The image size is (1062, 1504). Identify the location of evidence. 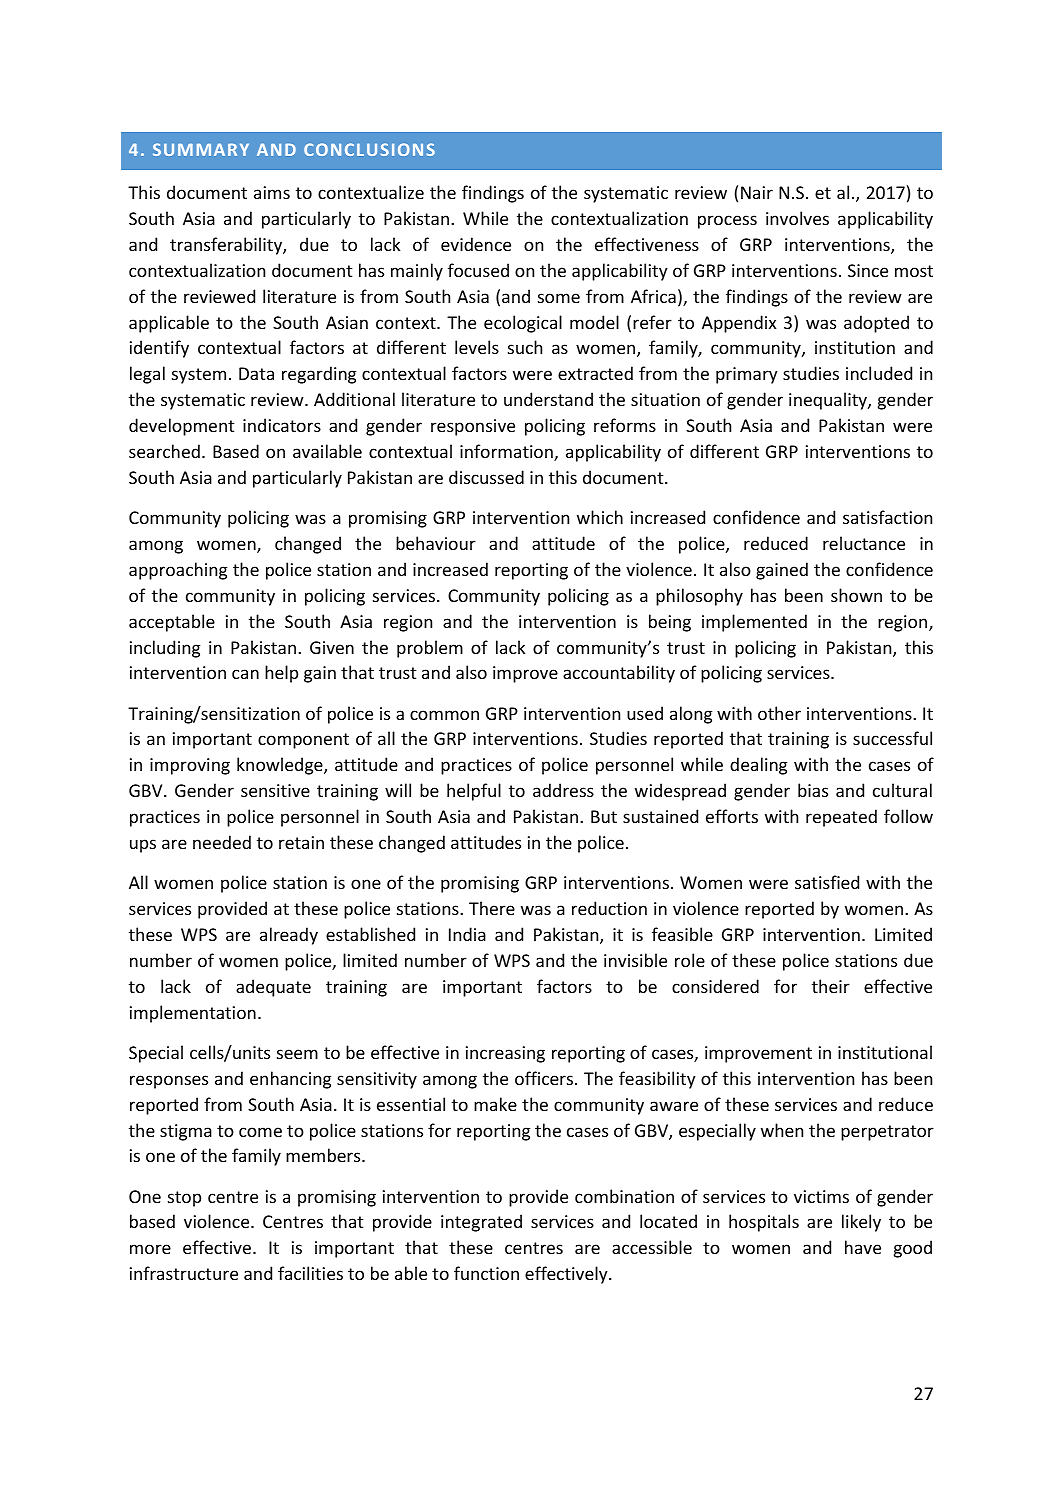
(476, 244).
